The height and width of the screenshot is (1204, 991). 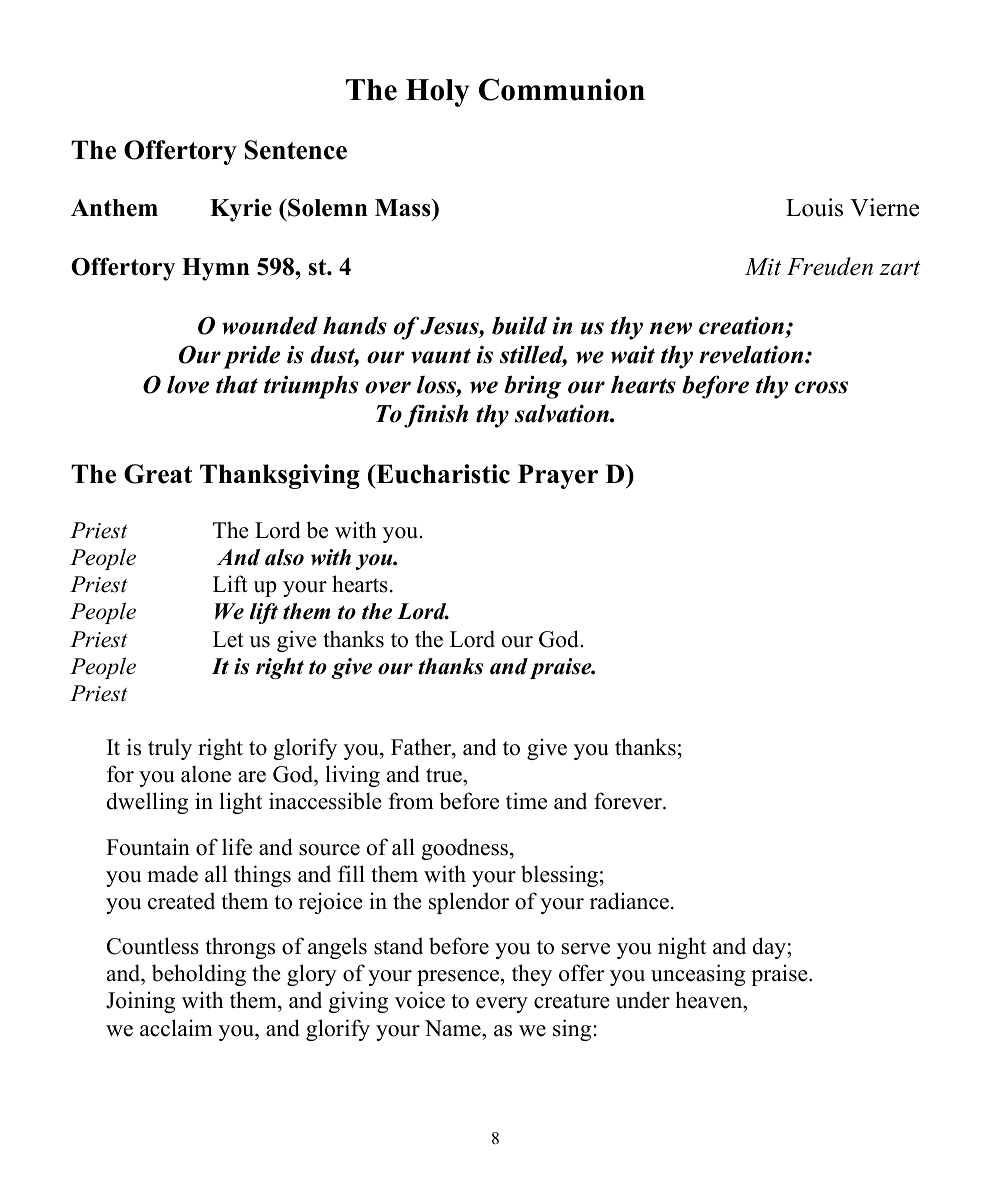 What do you see at coordinates (237, 384) in the screenshot?
I see `that` at bounding box center [237, 384].
